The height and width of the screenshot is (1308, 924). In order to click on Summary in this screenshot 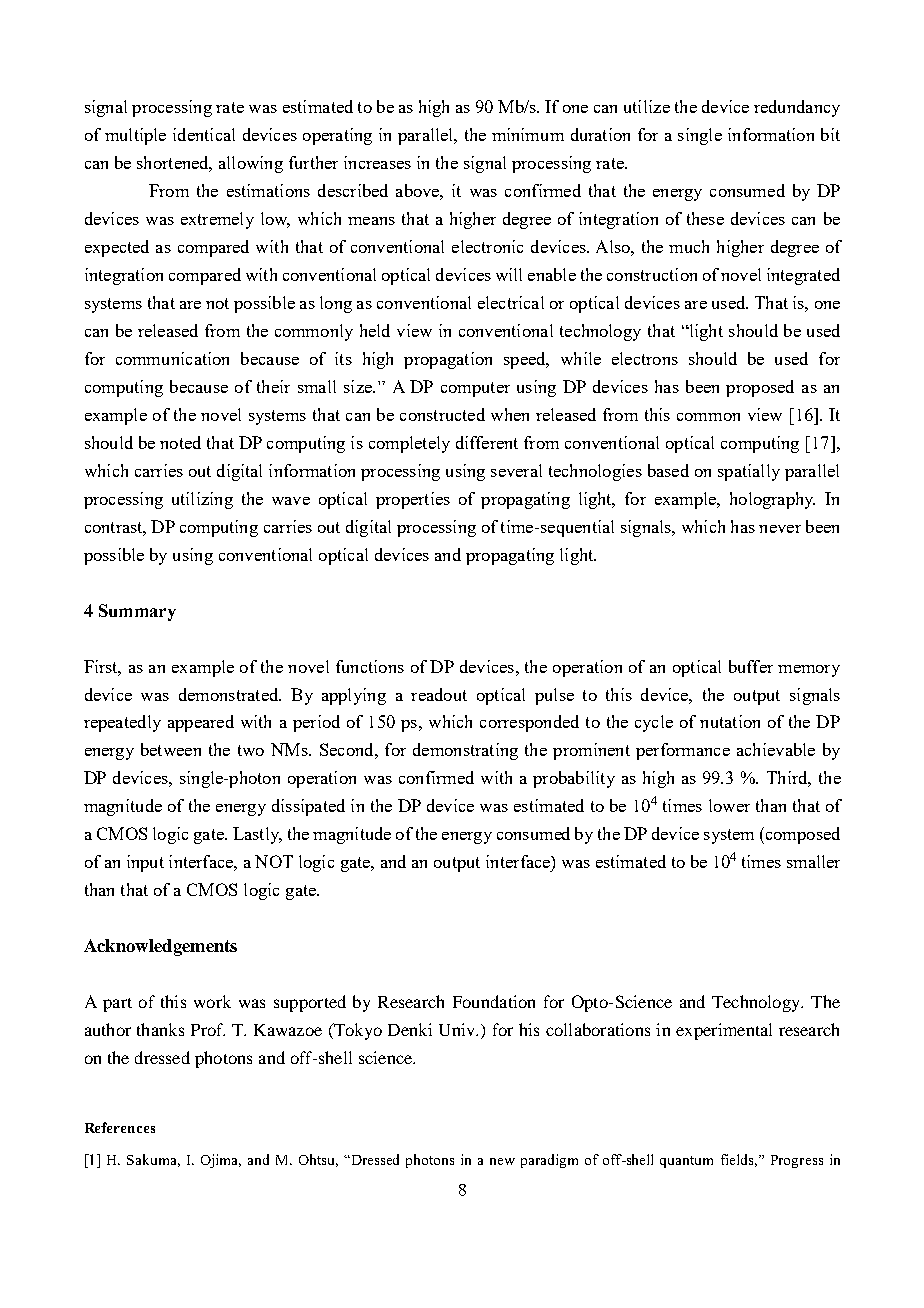, I will do `click(137, 612)`.
